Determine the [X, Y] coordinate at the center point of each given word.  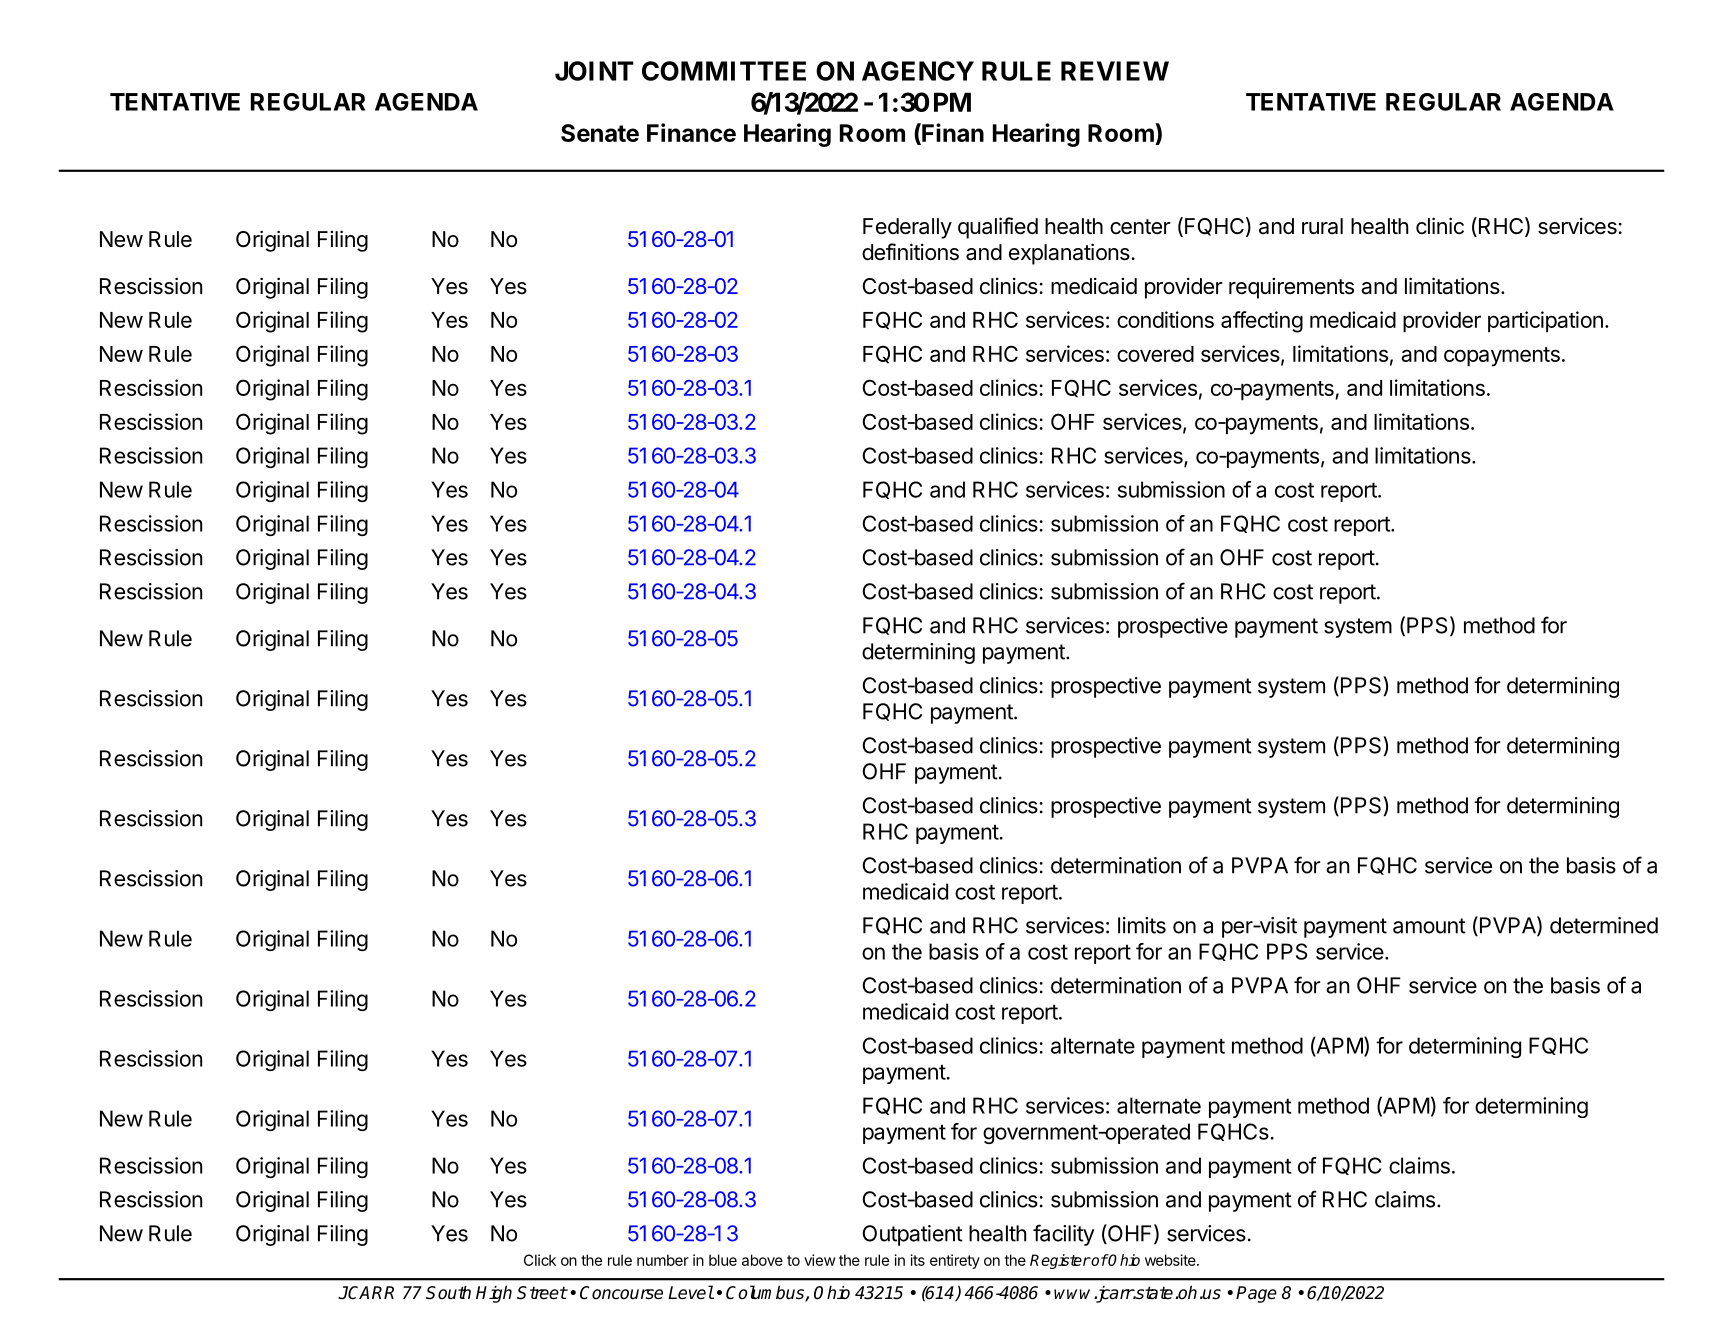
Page [1256, 1294]
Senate [600, 133]
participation [1545, 321]
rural [1322, 226]
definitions [910, 252]
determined [1604, 925]
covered [1155, 354]
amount [1429, 926]
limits [1142, 925]
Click [540, 1260]
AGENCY [918, 71]
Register [1060, 1261]
